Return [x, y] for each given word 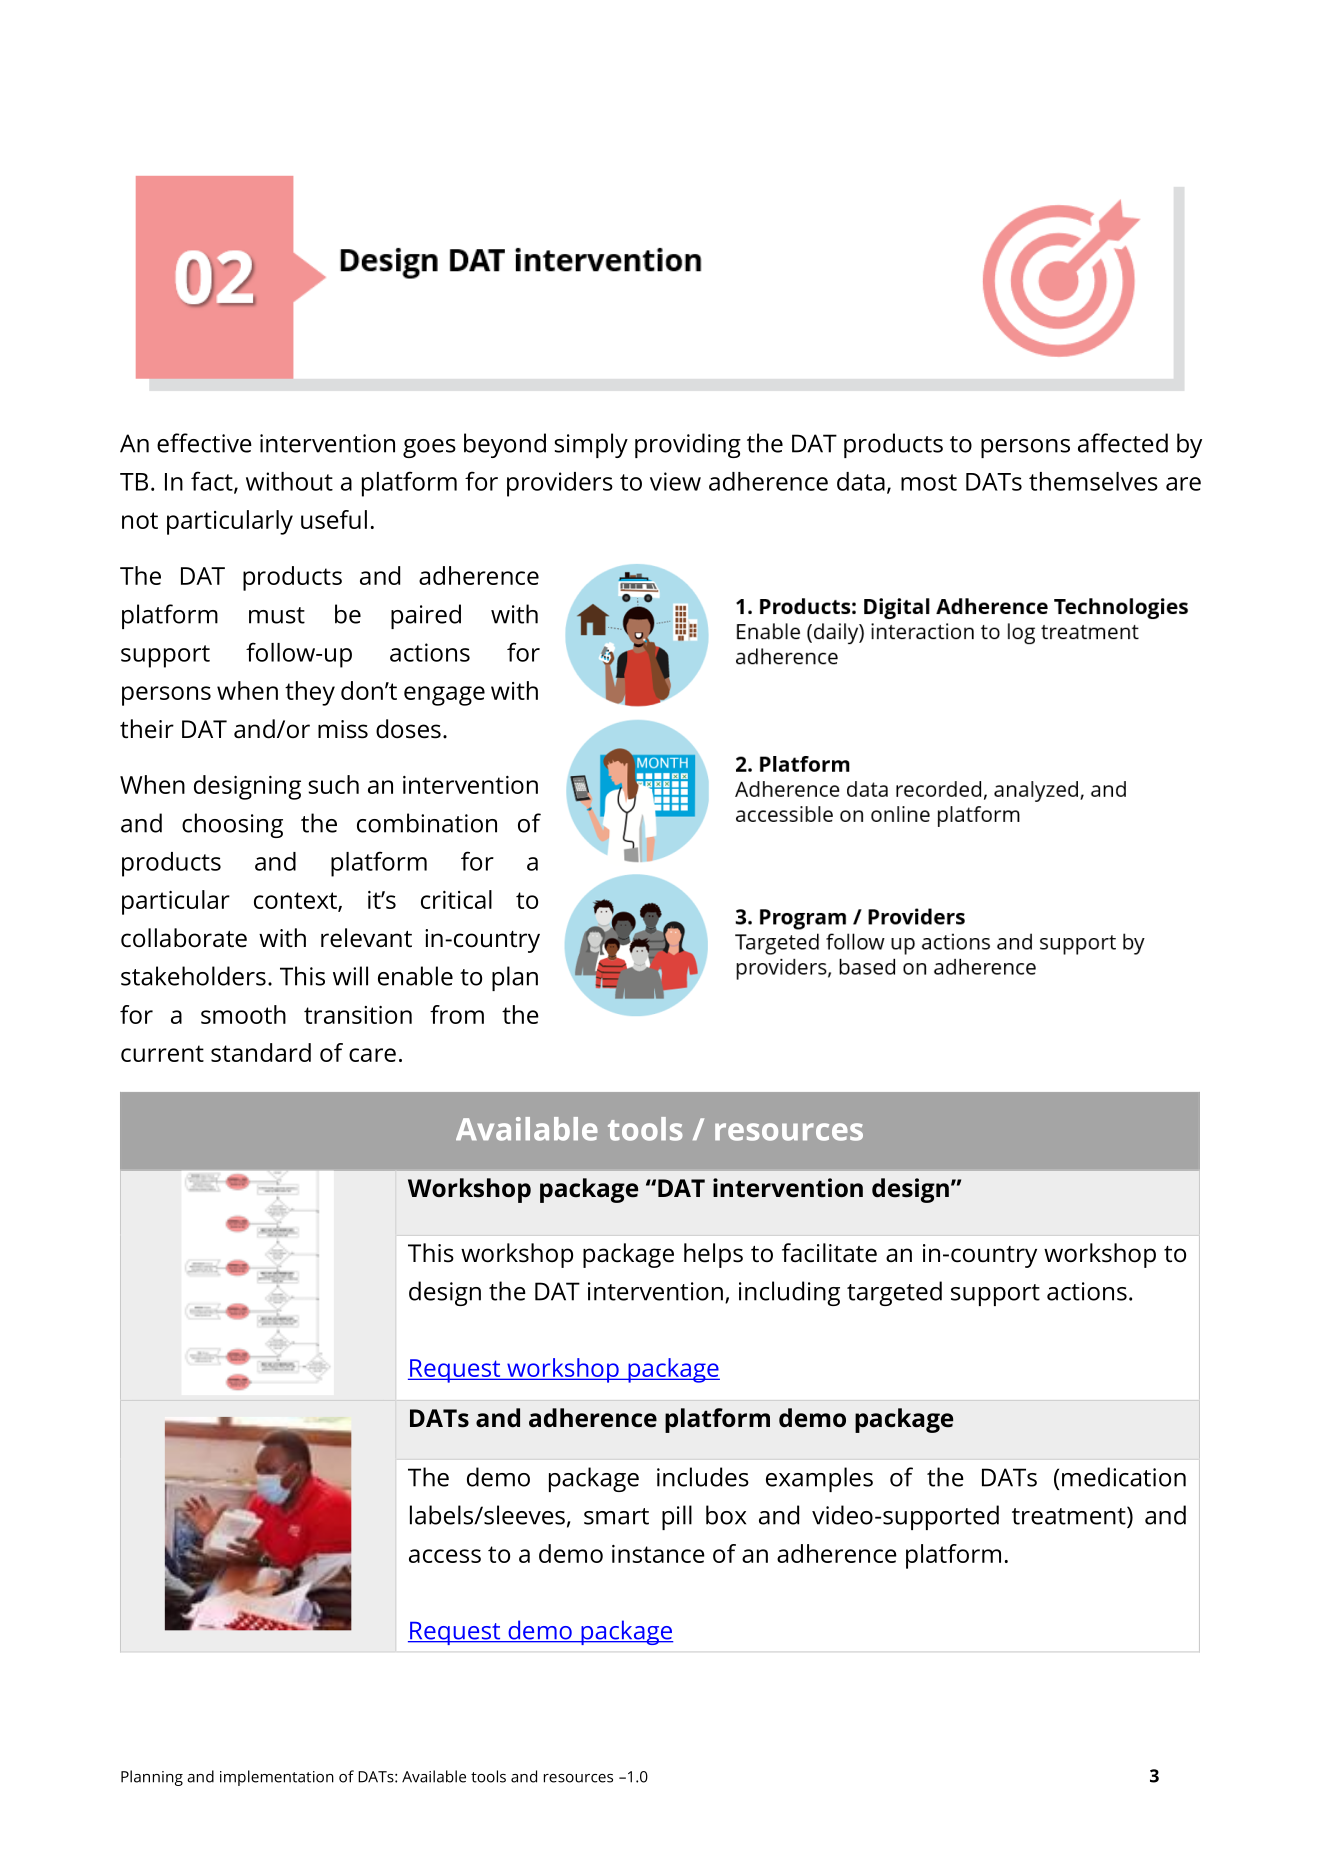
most [929, 482]
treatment [1070, 1515]
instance [658, 1554]
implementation [277, 1778]
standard [261, 1052]
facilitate [829, 1253]
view [675, 481]
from [457, 1014]
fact [213, 482]
